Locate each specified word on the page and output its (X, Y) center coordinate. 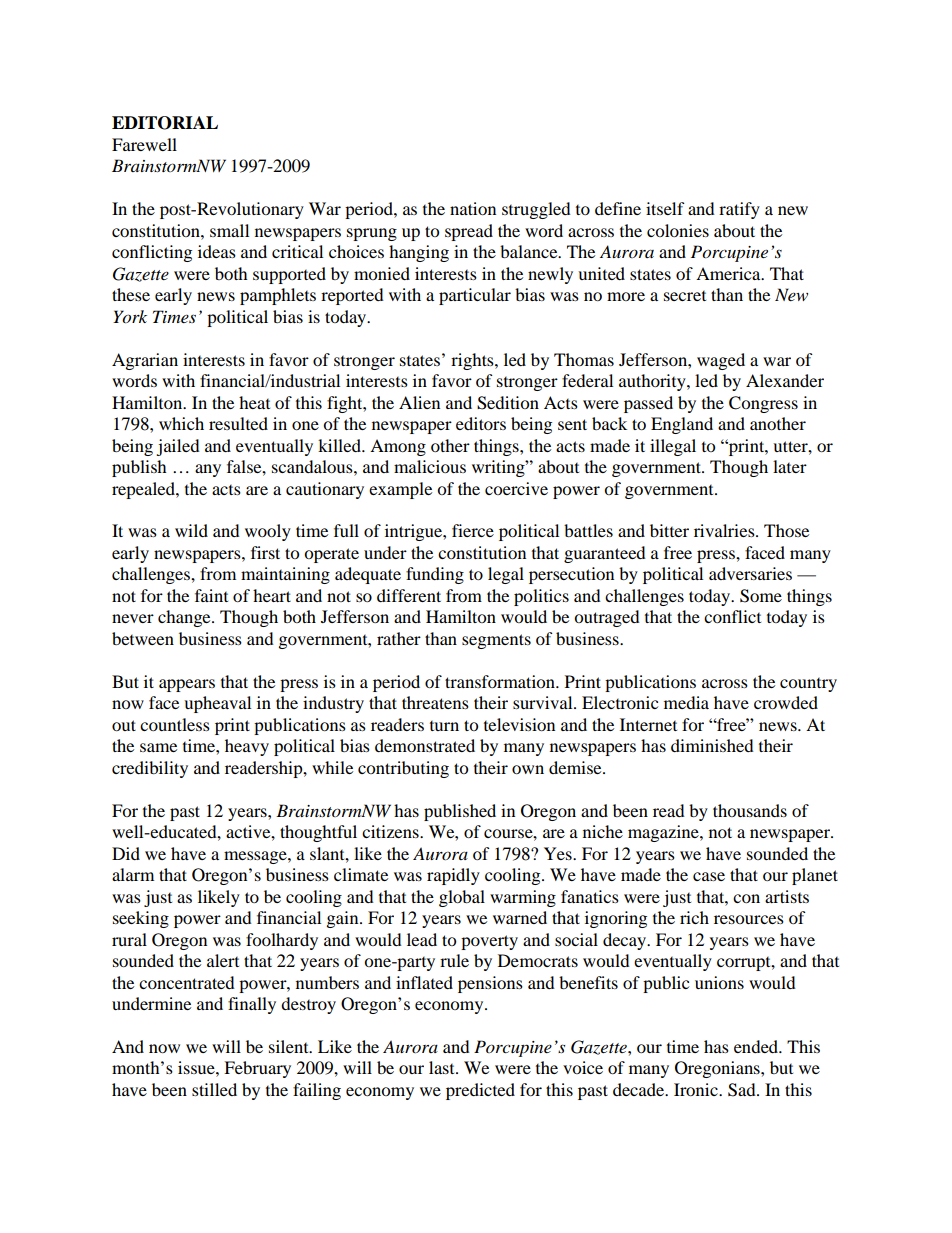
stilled (214, 1089)
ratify (739, 210)
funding (435, 575)
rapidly (453, 876)
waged (721, 361)
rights (473, 361)
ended (757, 1046)
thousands (750, 810)
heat (254, 402)
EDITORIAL (165, 123)
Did (126, 853)
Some (761, 596)
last (443, 1067)
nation (473, 208)
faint (211, 595)
